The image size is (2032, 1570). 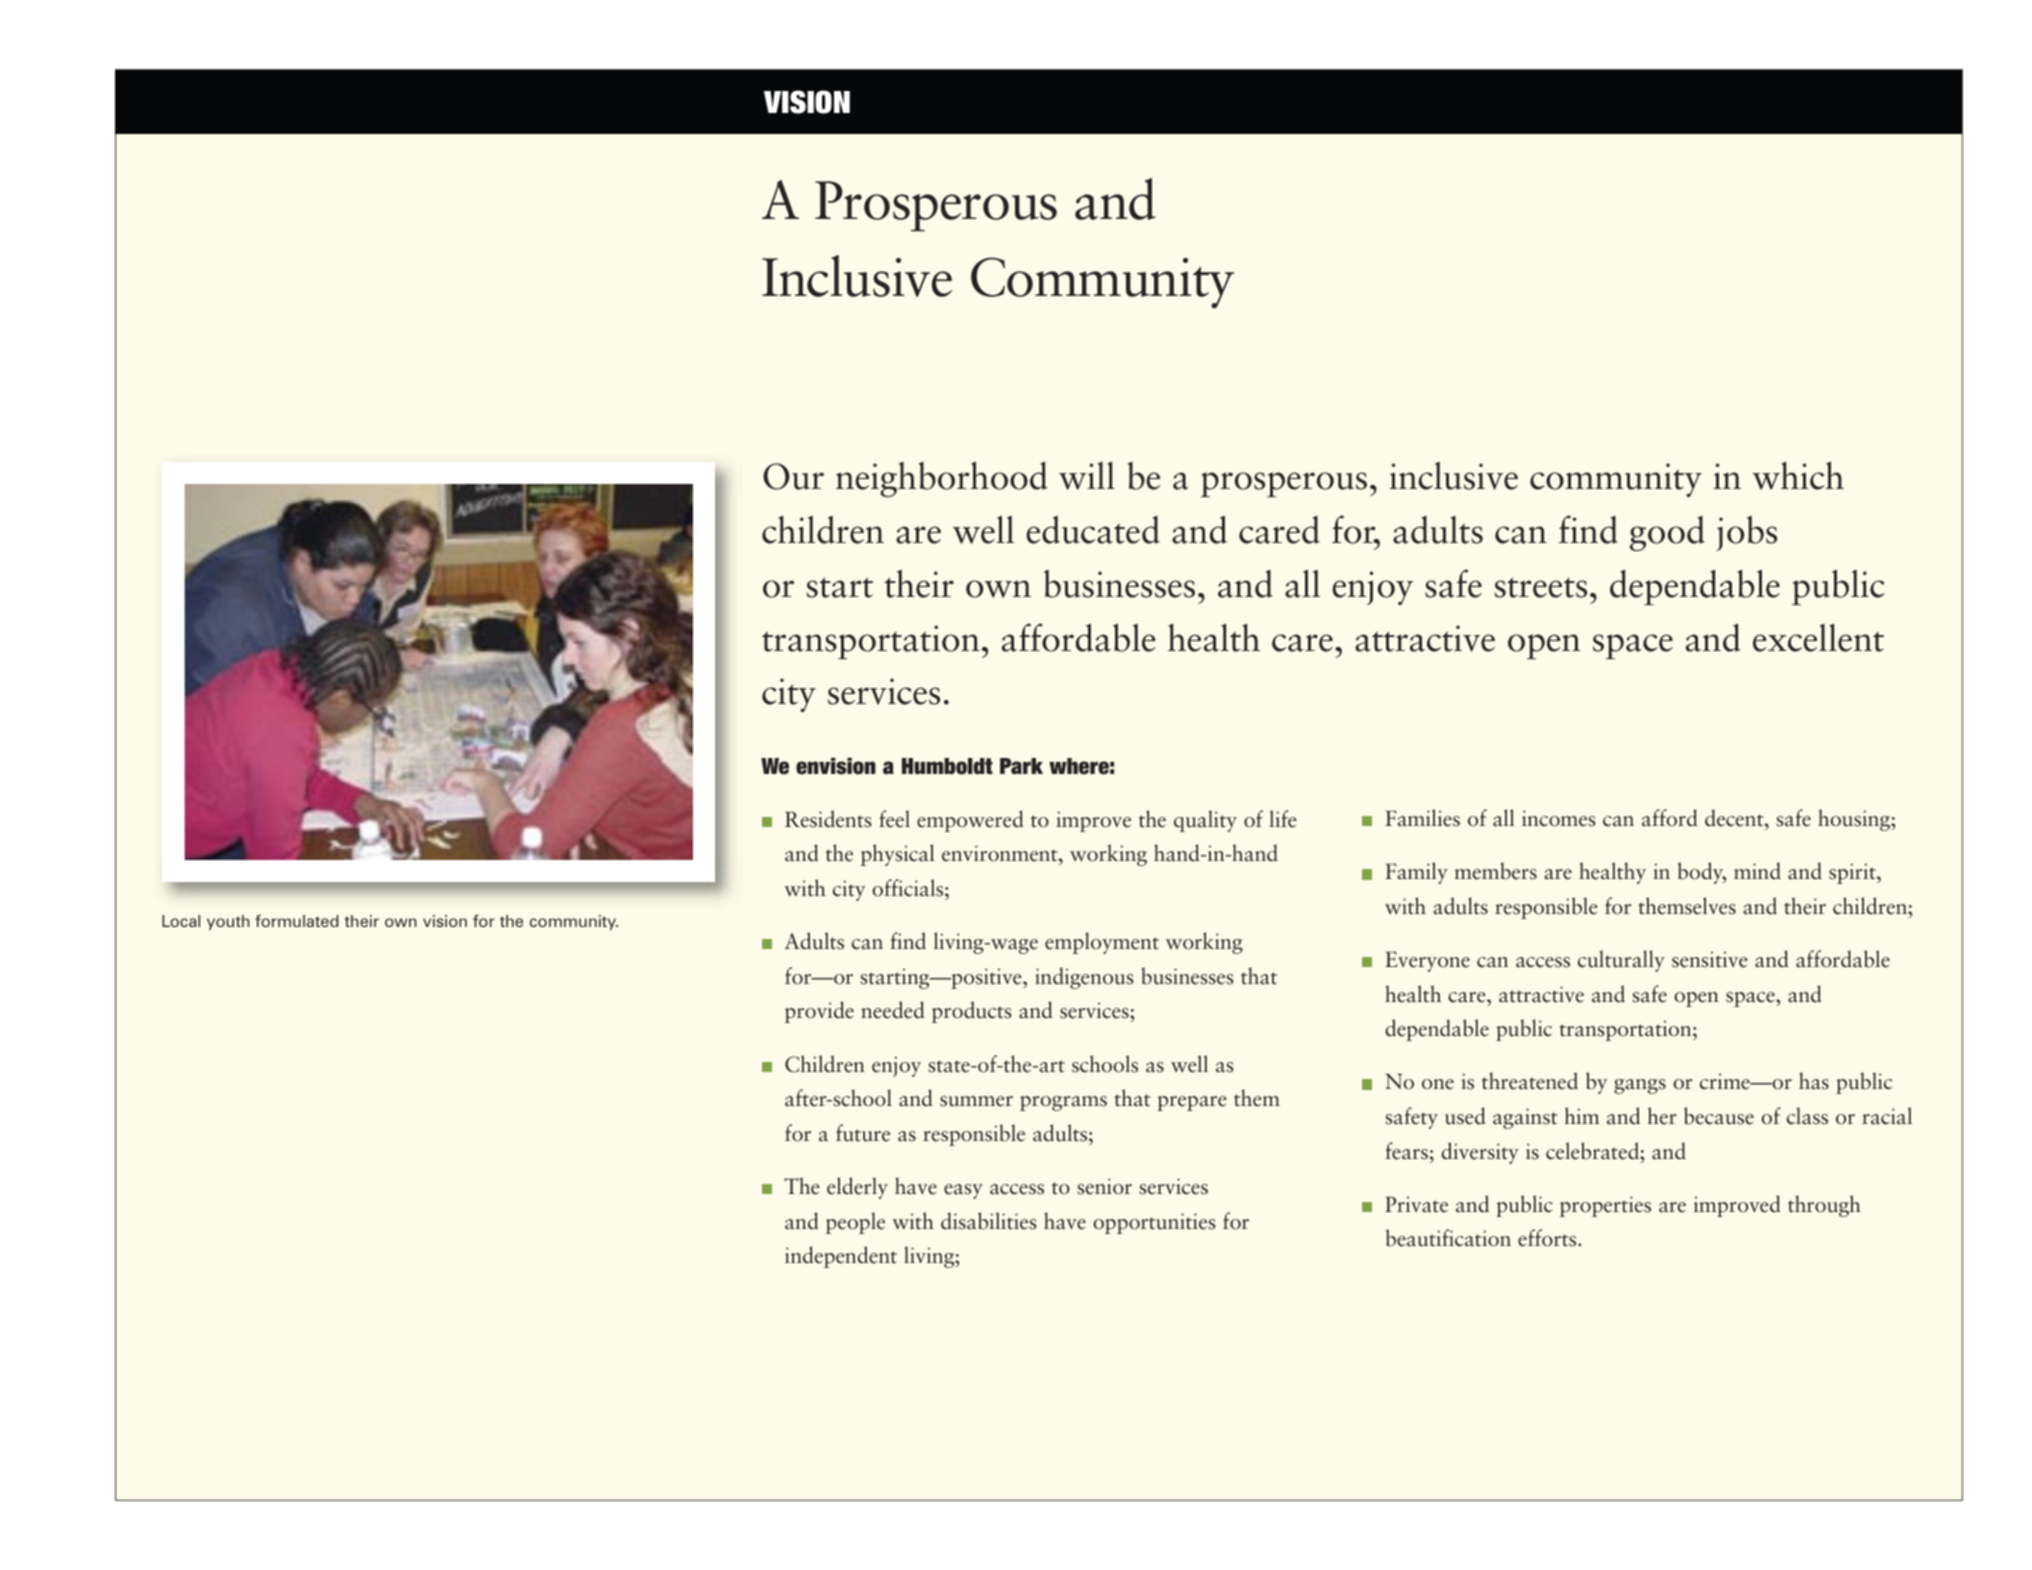 I want to click on will, so click(x=1087, y=475).
